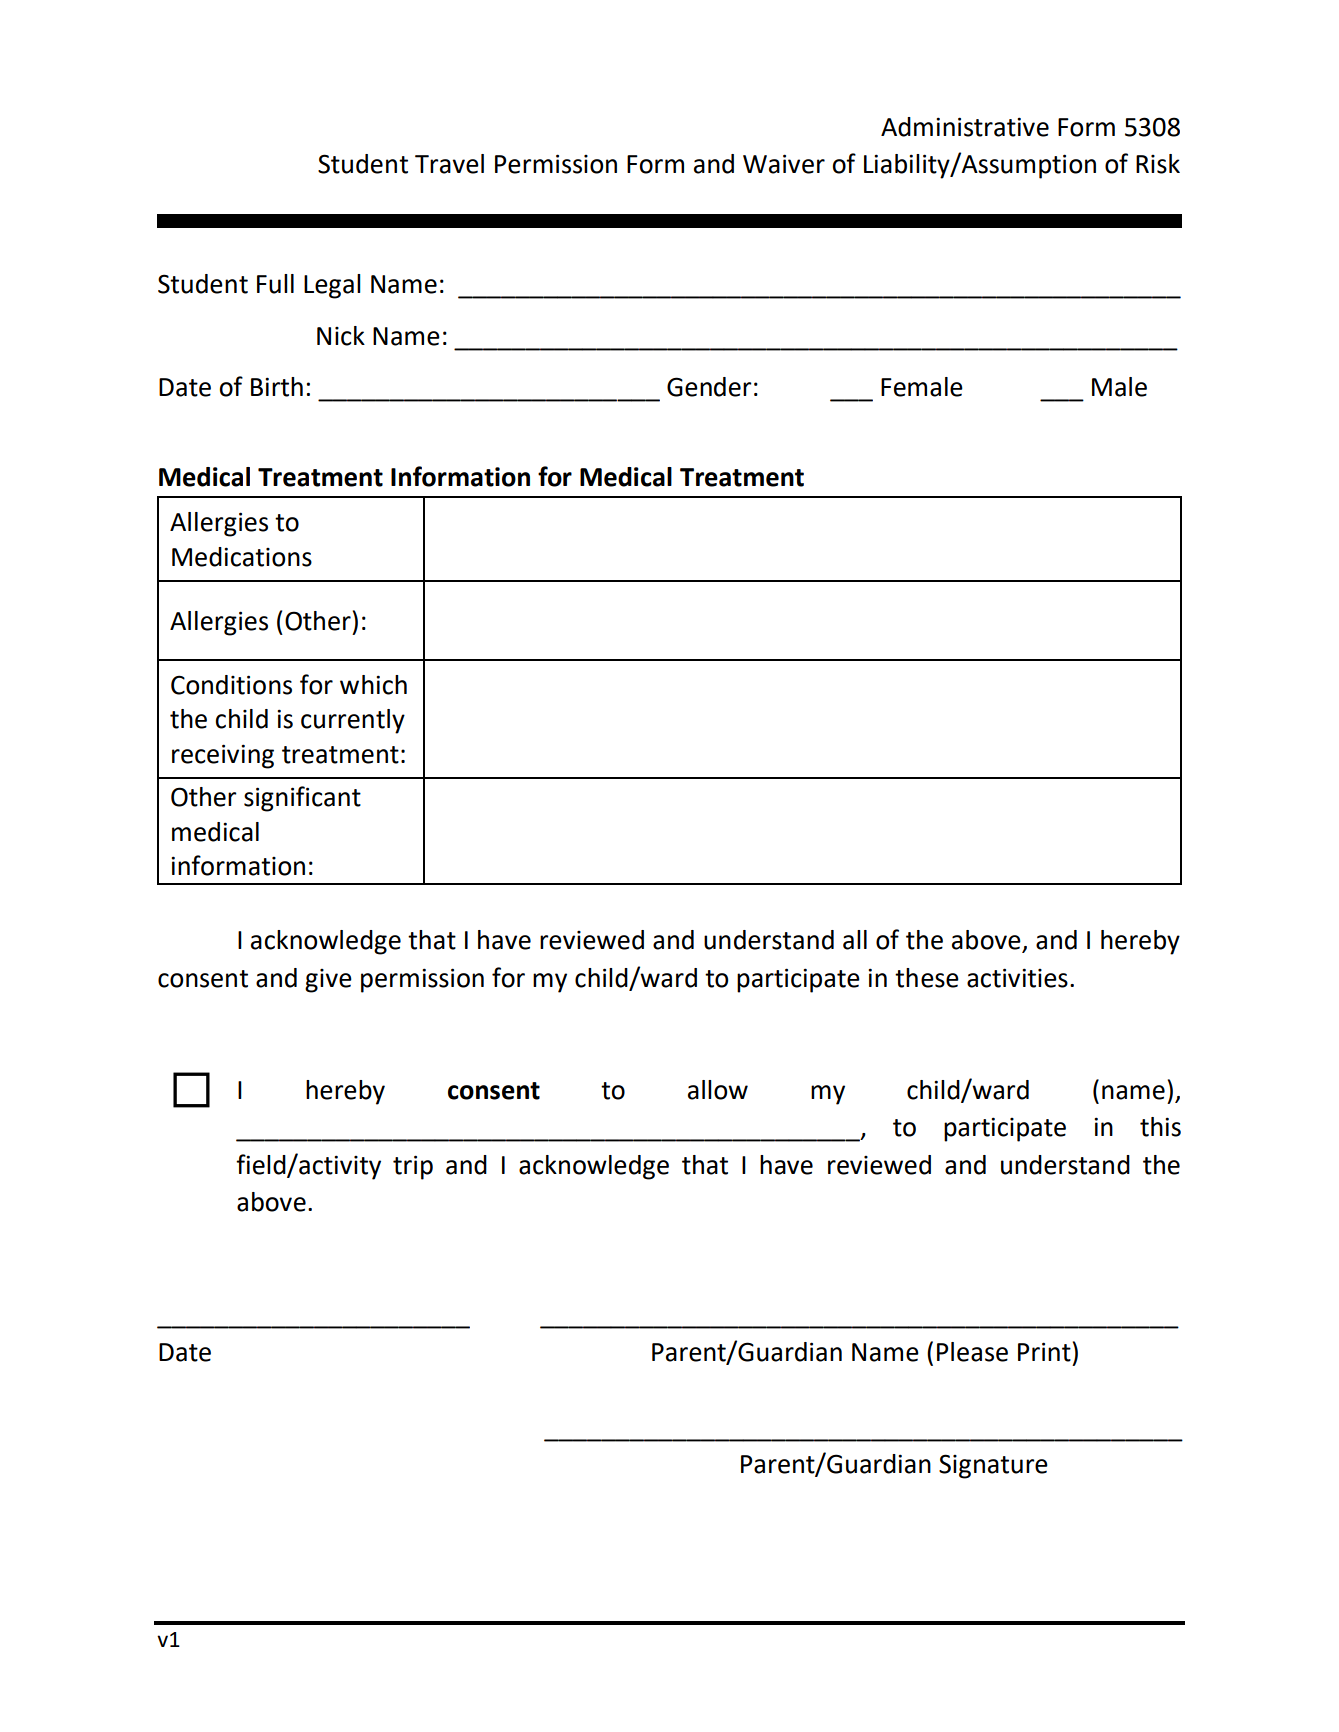 This document has height=1732, width=1339. Describe the element at coordinates (927, 978) in the document. I see `these` at that location.
